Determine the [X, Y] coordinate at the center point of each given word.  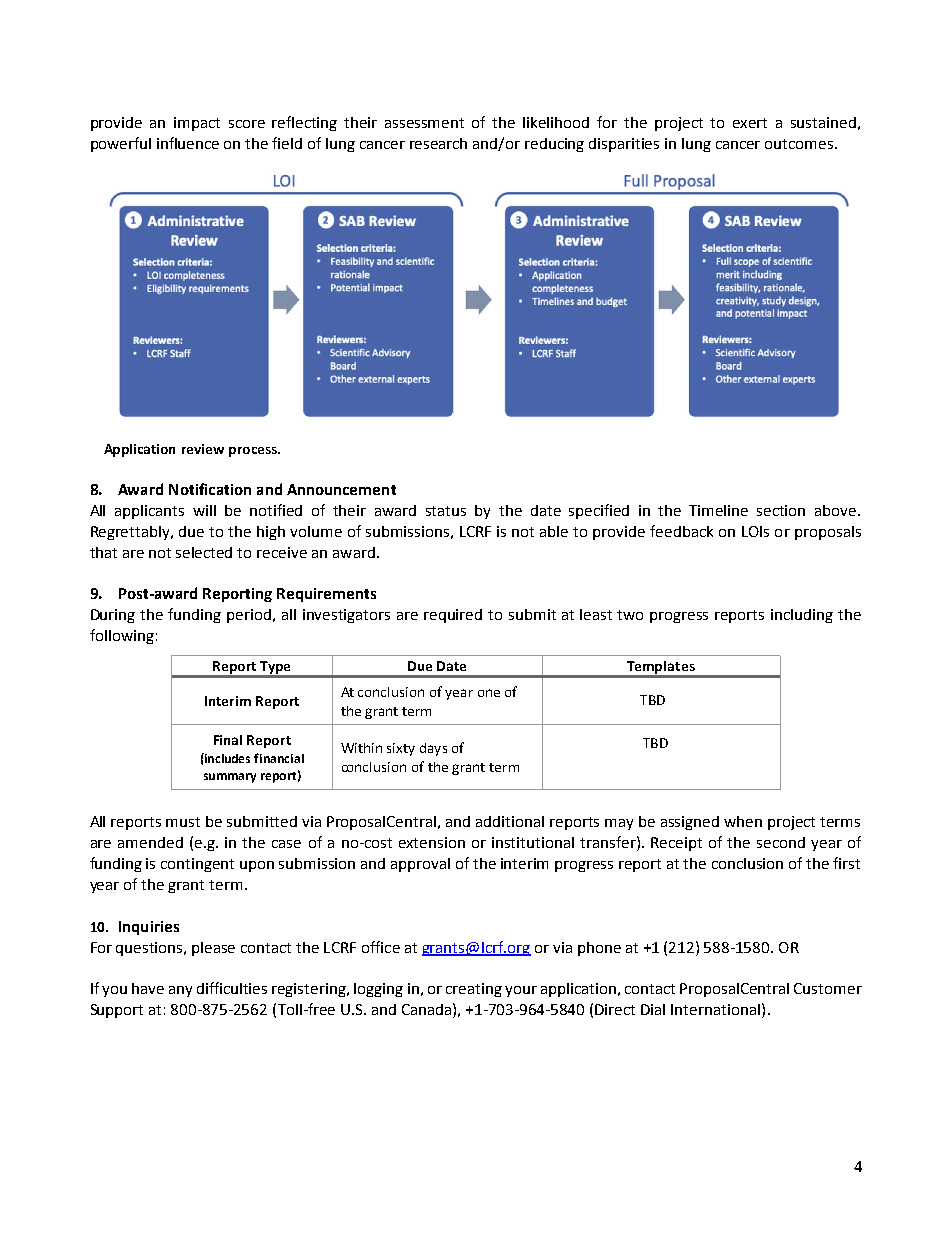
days [433, 749]
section [781, 510]
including [802, 616]
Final [228, 740]
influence [188, 143]
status [446, 511]
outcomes [800, 144]
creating [474, 990]
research [438, 143]
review [203, 449]
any [180, 991]
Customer [828, 988]
